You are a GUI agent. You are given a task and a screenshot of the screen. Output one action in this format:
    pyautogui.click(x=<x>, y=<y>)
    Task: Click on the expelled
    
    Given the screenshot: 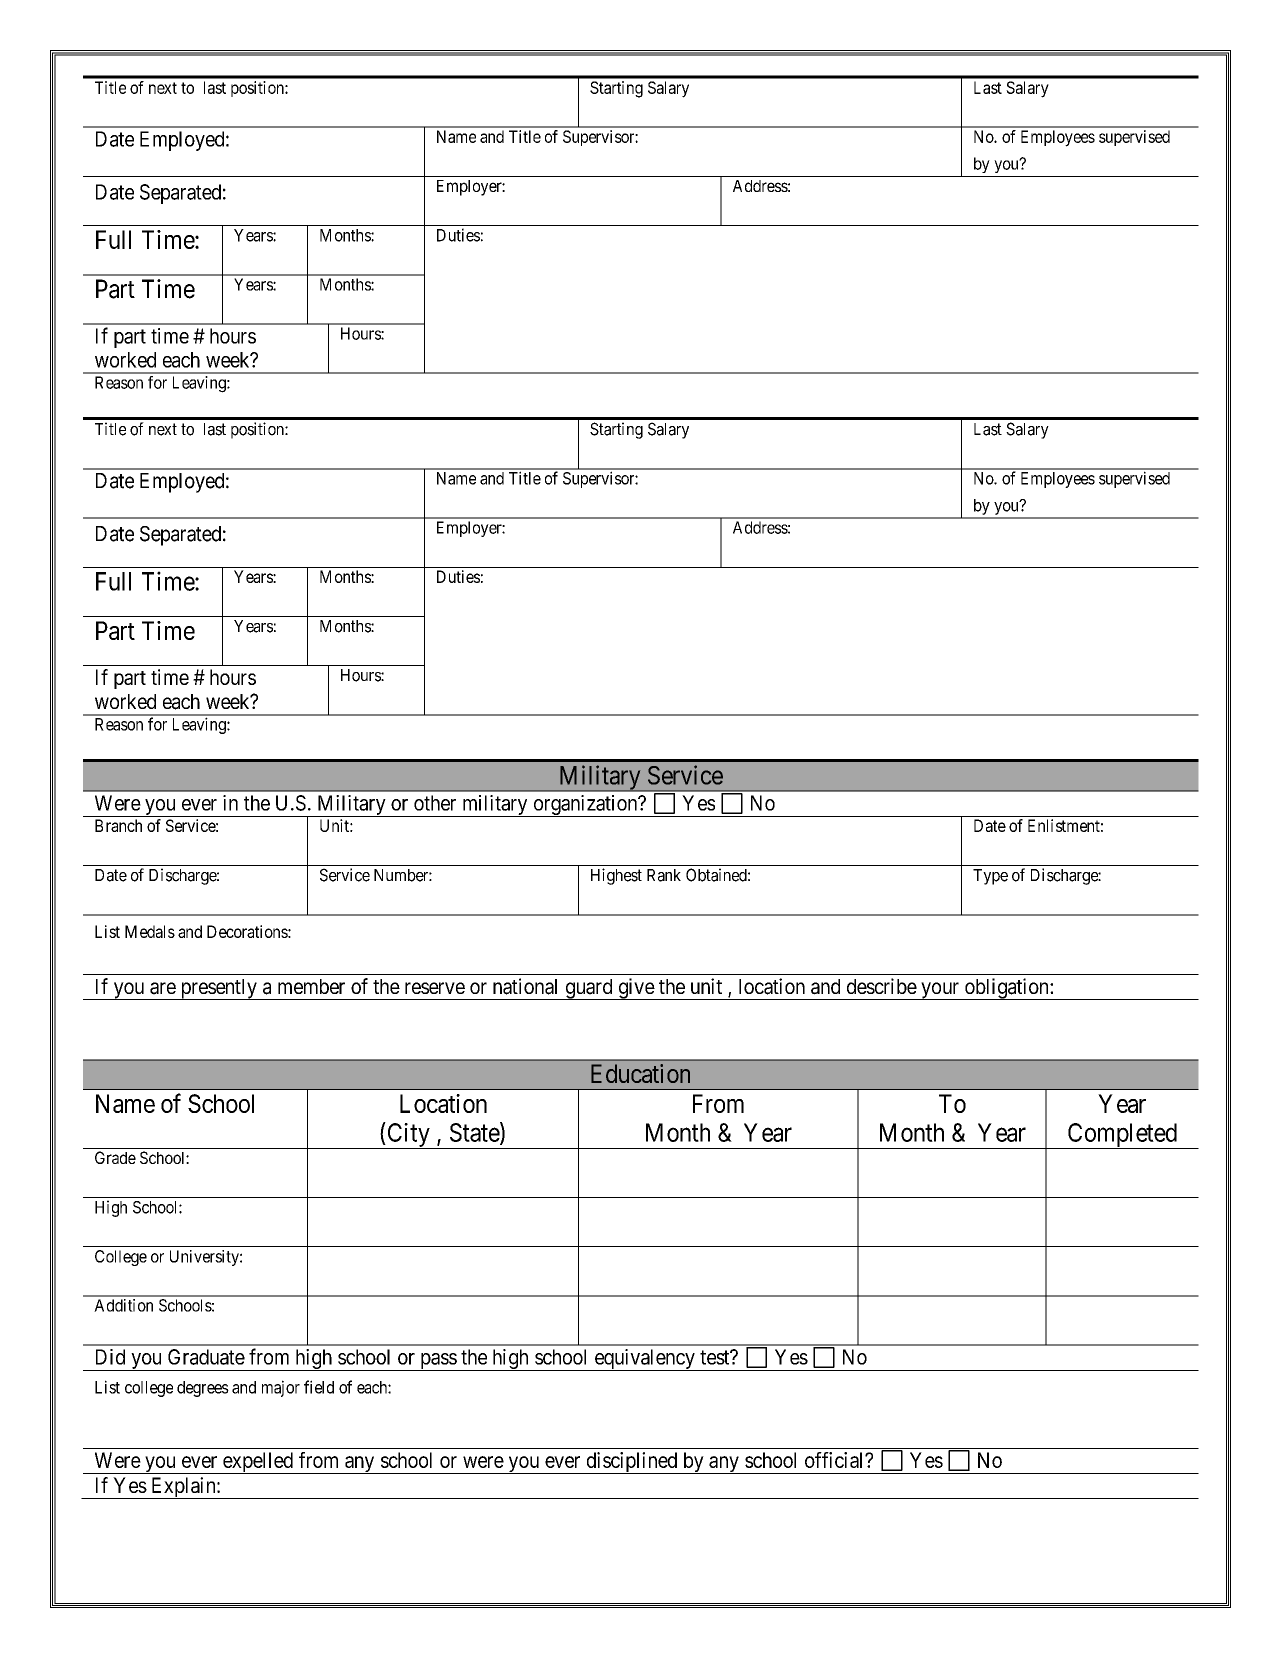 What is the action you would take?
    pyautogui.click(x=258, y=1463)
